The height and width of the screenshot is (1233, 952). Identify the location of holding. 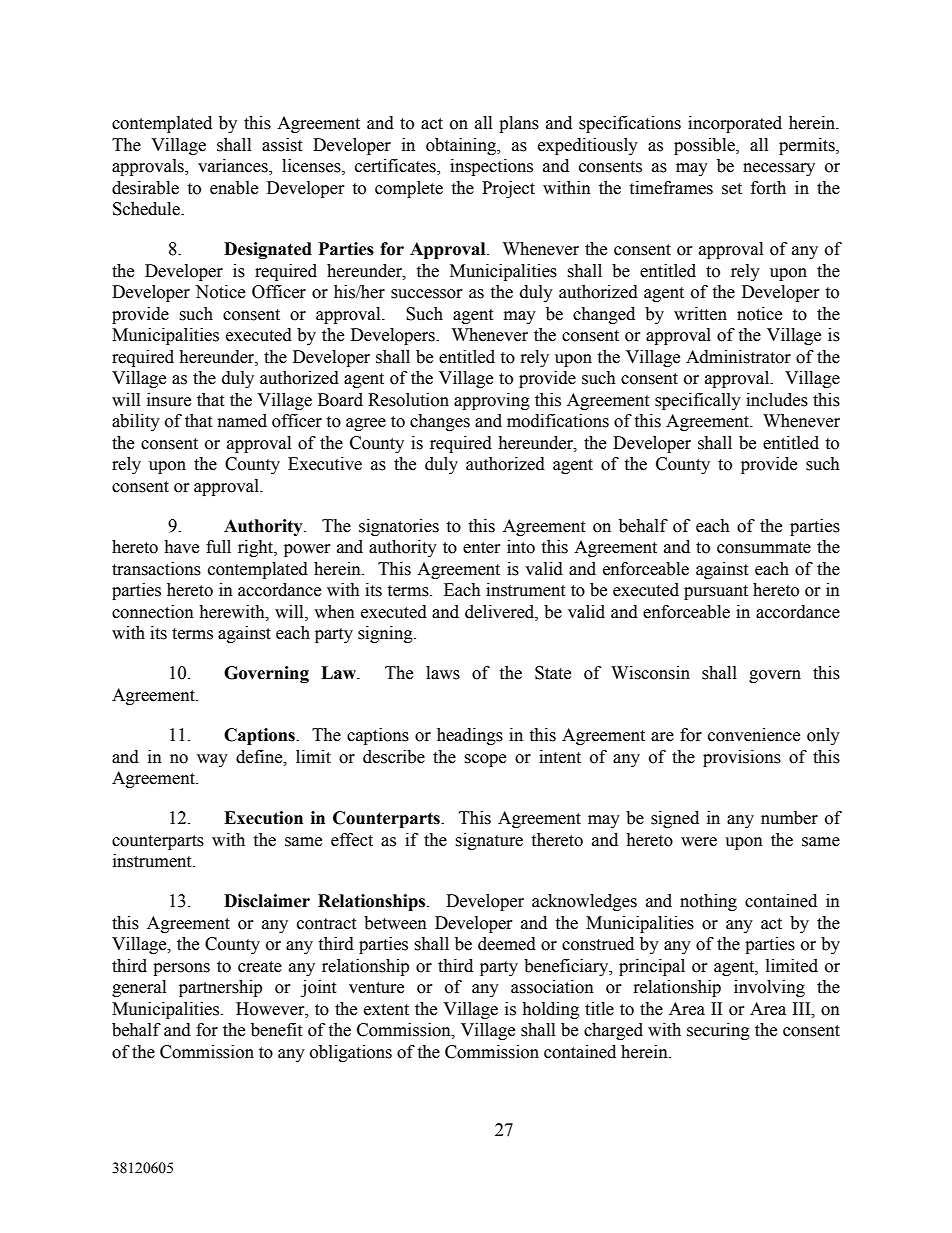
(550, 1010).
